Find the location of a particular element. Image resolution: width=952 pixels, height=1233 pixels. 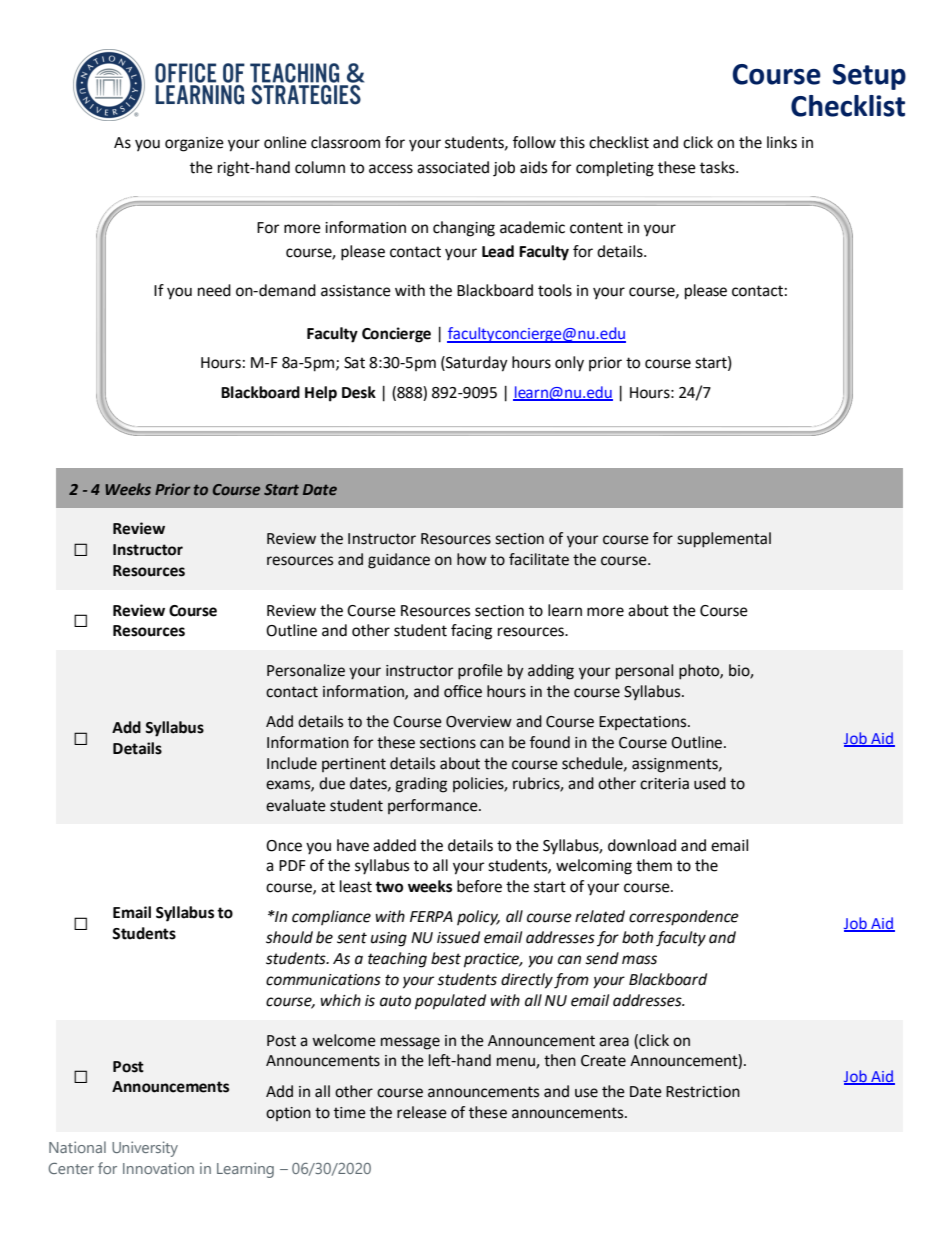

supplemental is located at coordinates (724, 540).
